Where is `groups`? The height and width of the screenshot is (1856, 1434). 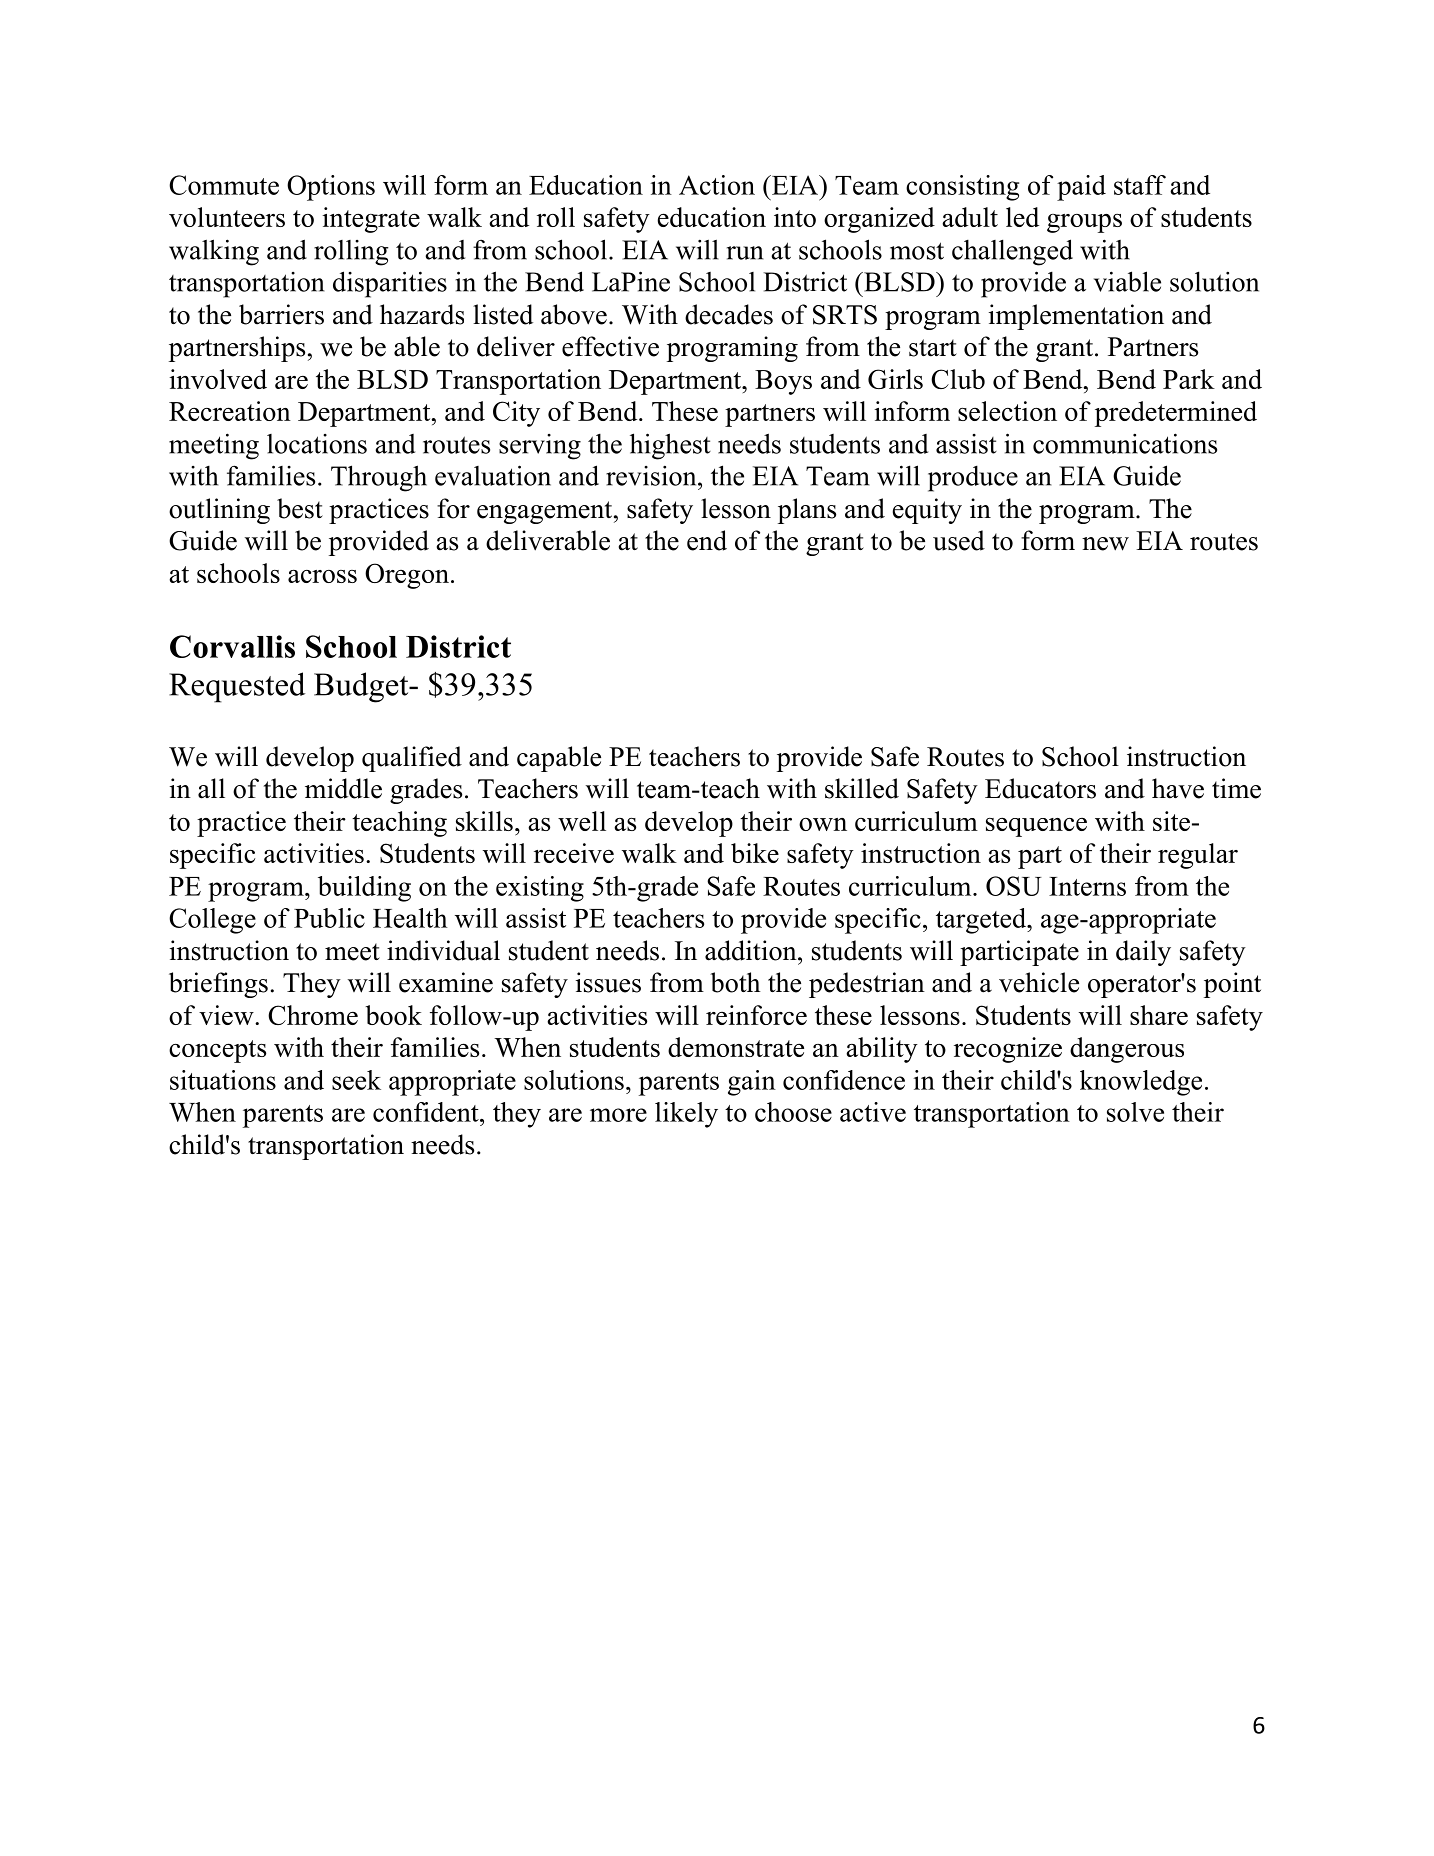 groups is located at coordinates (1084, 223).
